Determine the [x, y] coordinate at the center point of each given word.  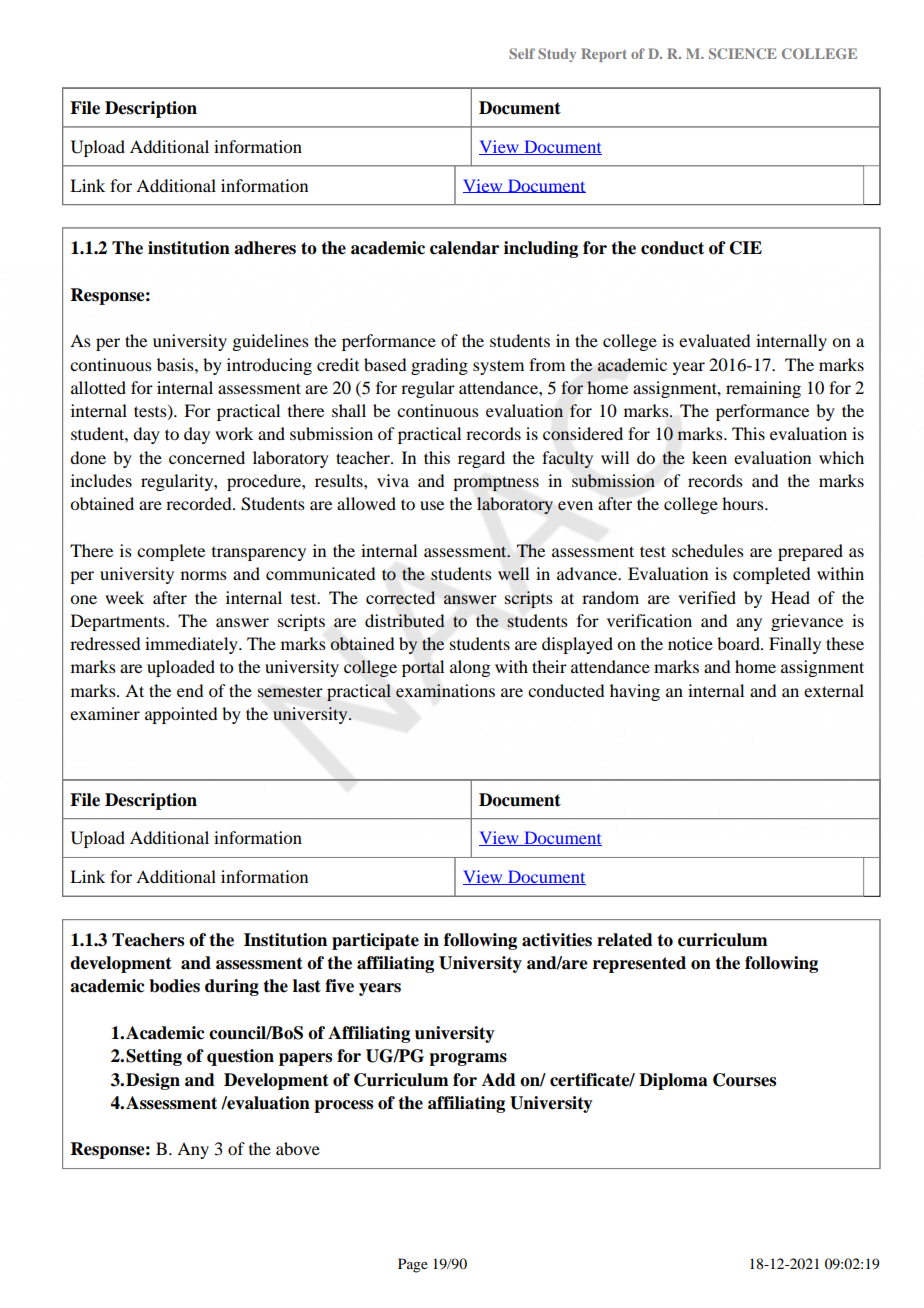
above [298, 1148]
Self [522, 53]
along [470, 668]
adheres [265, 248]
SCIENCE [743, 53]
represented [639, 964]
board [739, 643]
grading [439, 366]
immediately [192, 645]
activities [557, 940]
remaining [763, 389]
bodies [174, 986]
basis [176, 364]
